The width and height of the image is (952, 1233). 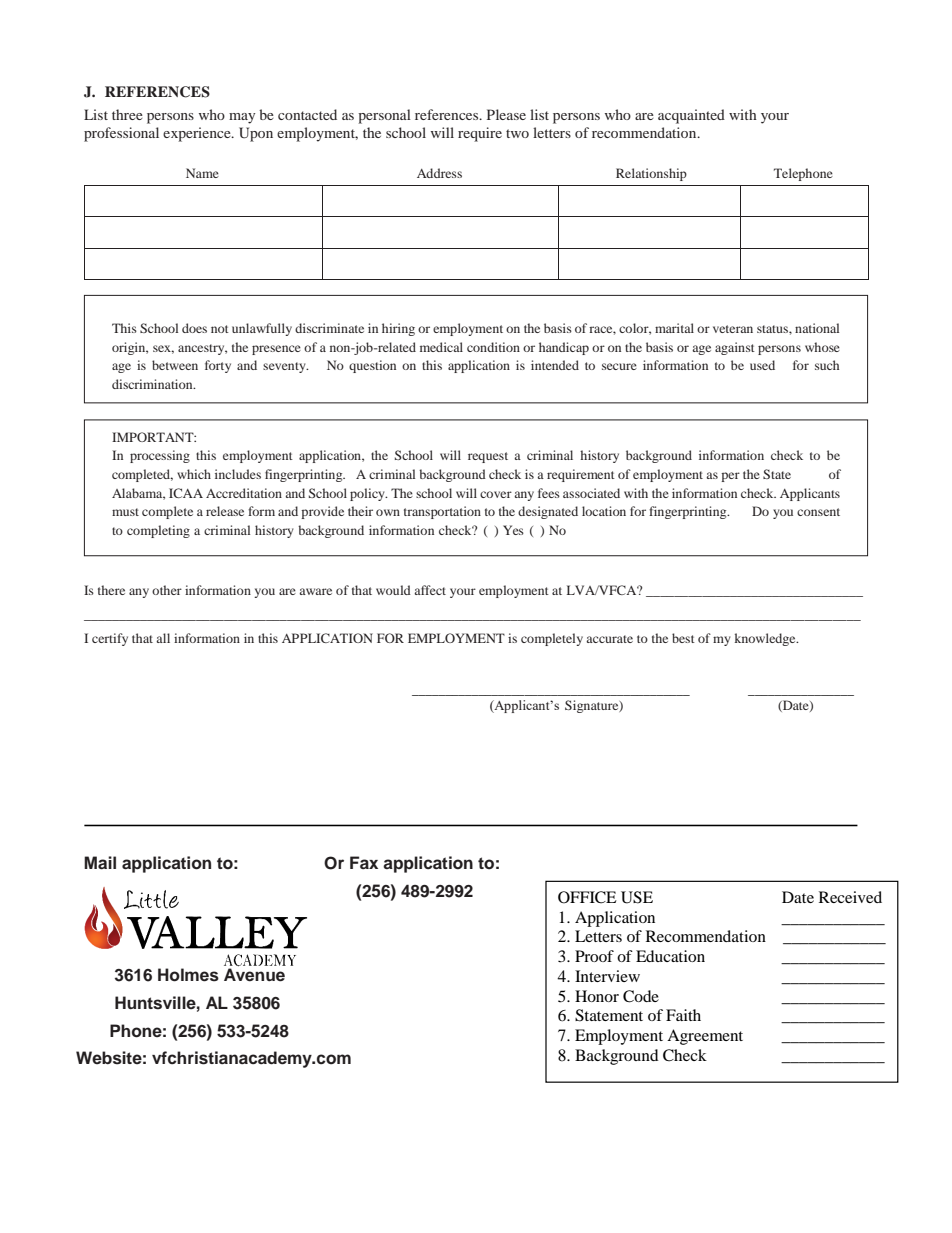 What do you see at coordinates (705, 1037) in the image?
I see `Agreement` at bounding box center [705, 1037].
